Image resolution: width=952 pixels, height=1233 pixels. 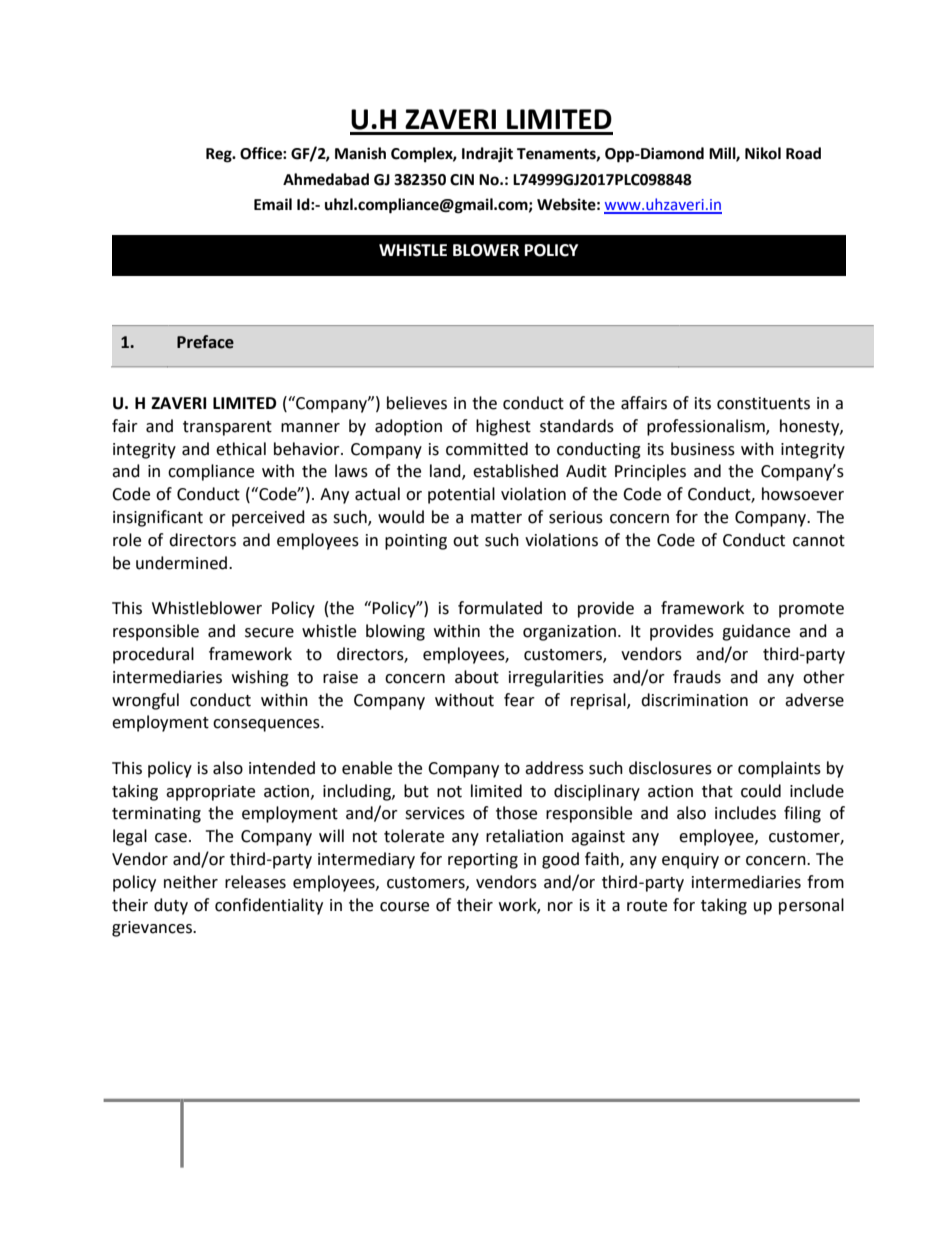 What do you see at coordinates (267, 725) in the screenshot?
I see `consequences` at bounding box center [267, 725].
